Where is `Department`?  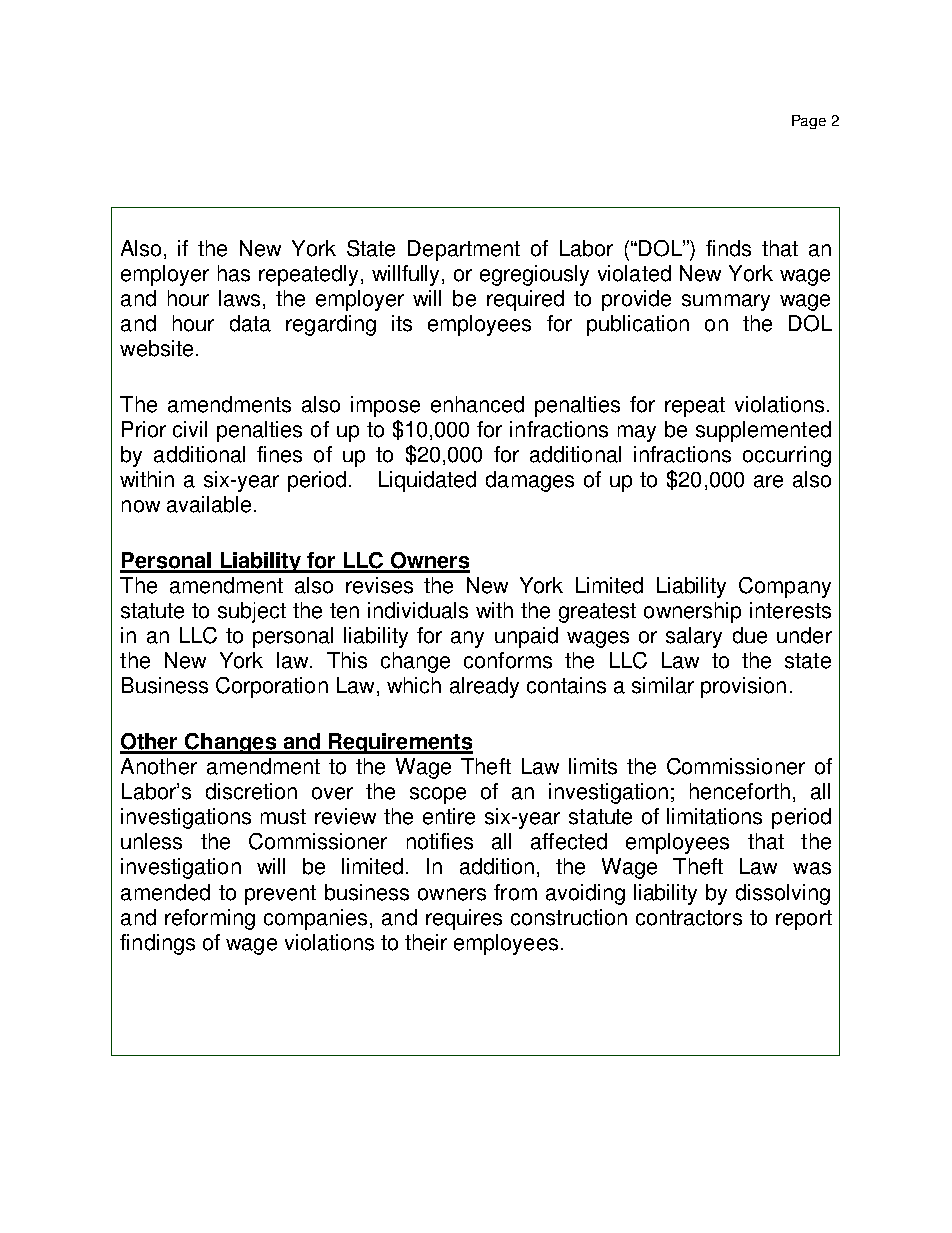 Department is located at coordinates (464, 250).
